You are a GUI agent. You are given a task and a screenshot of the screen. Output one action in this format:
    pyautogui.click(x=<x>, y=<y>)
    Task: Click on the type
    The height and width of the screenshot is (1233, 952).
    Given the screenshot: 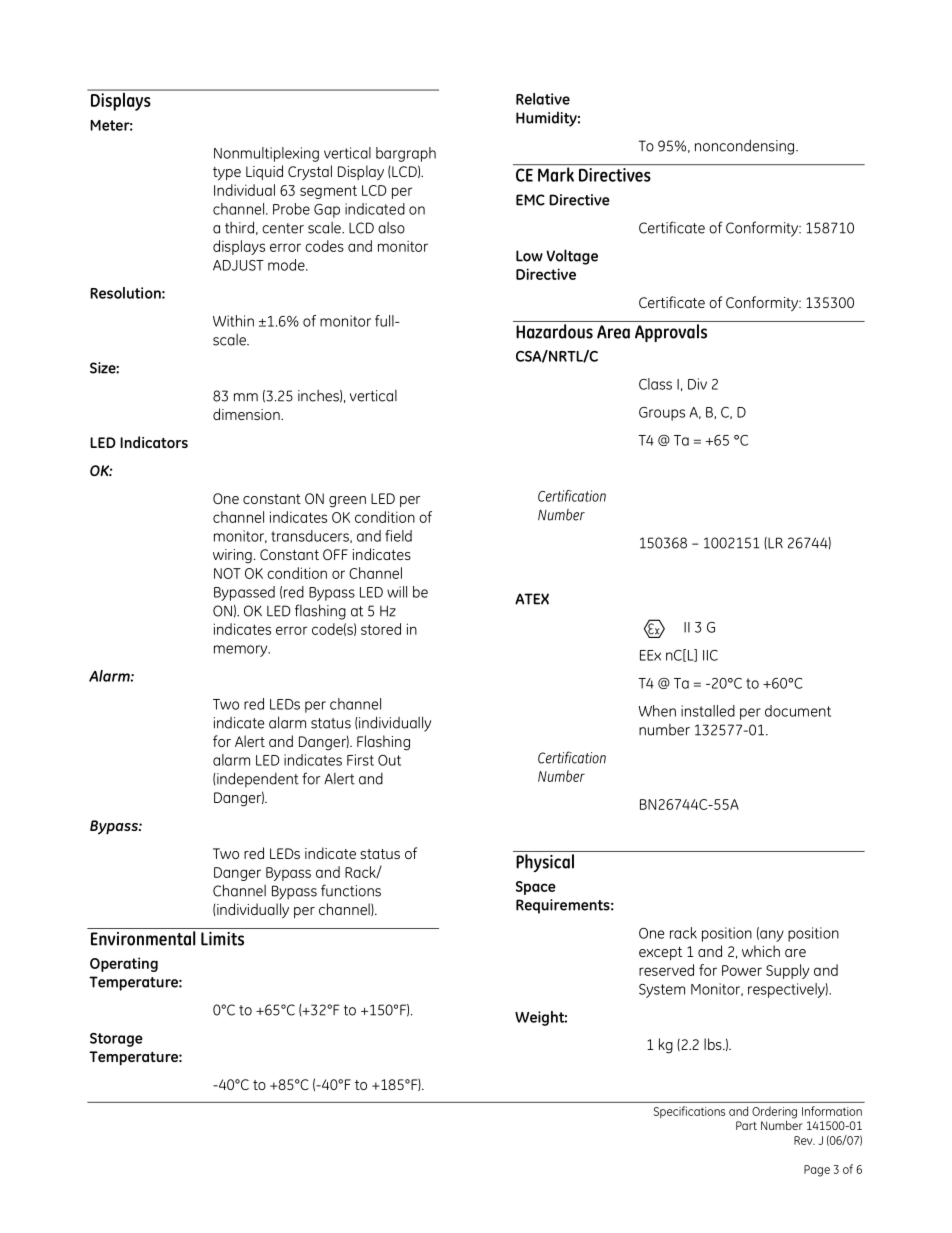 What is the action you would take?
    pyautogui.click(x=227, y=174)
